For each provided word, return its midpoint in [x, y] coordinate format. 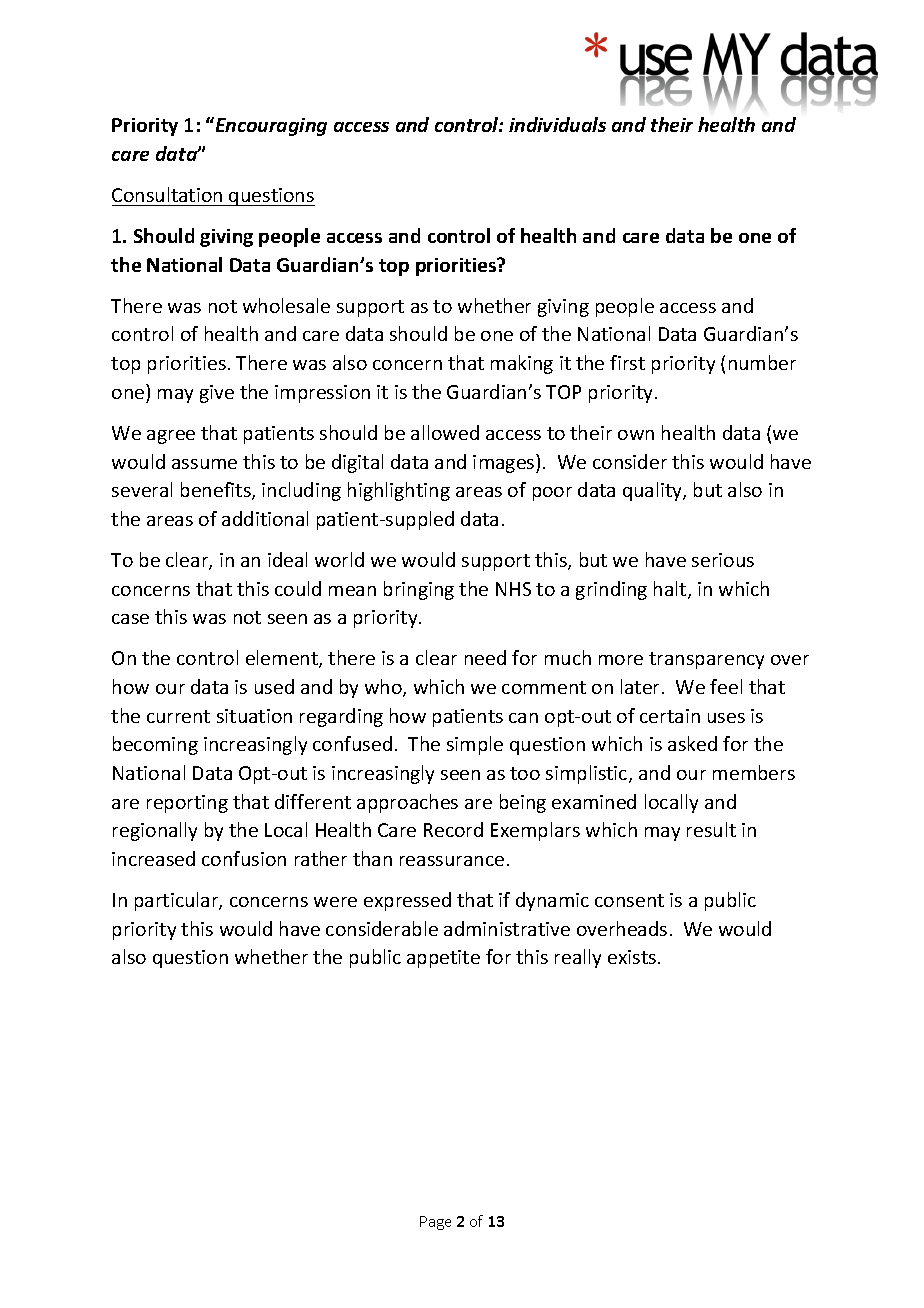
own [636, 435]
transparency [706, 660]
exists [632, 957]
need [485, 657]
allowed [445, 432]
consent [629, 900]
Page [435, 1223]
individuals [557, 124]
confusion [244, 858]
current [178, 716]
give [217, 394]
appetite [443, 959]
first [627, 362]
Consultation [167, 194]
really [578, 958]
